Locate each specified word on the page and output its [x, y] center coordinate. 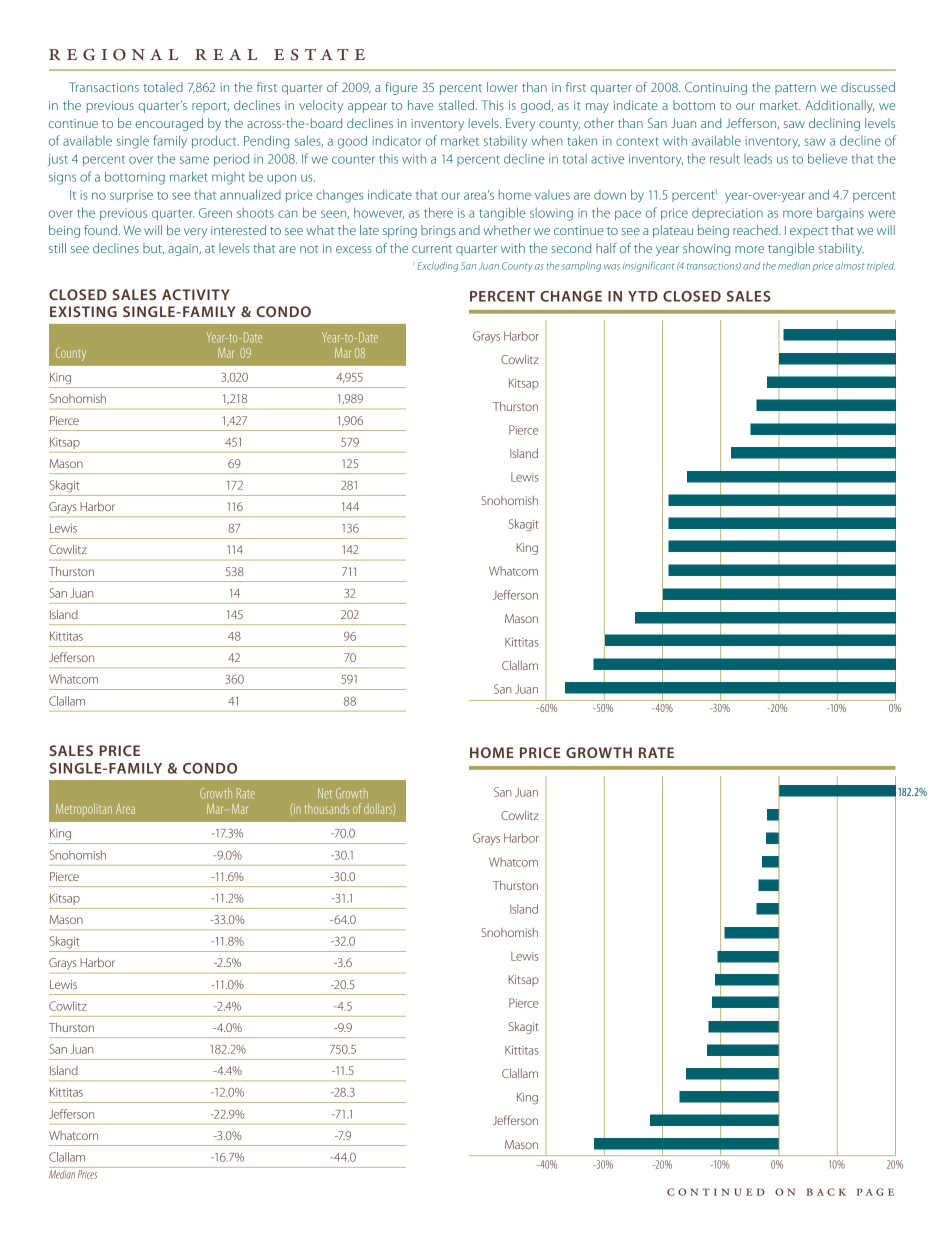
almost [850, 266]
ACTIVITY [196, 294]
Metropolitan [84, 808]
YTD [643, 296]
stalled [458, 105]
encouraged [169, 124]
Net [325, 793]
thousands [327, 808]
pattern [795, 89]
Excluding [438, 267]
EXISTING [83, 311]
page [875, 1192]
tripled [881, 267]
